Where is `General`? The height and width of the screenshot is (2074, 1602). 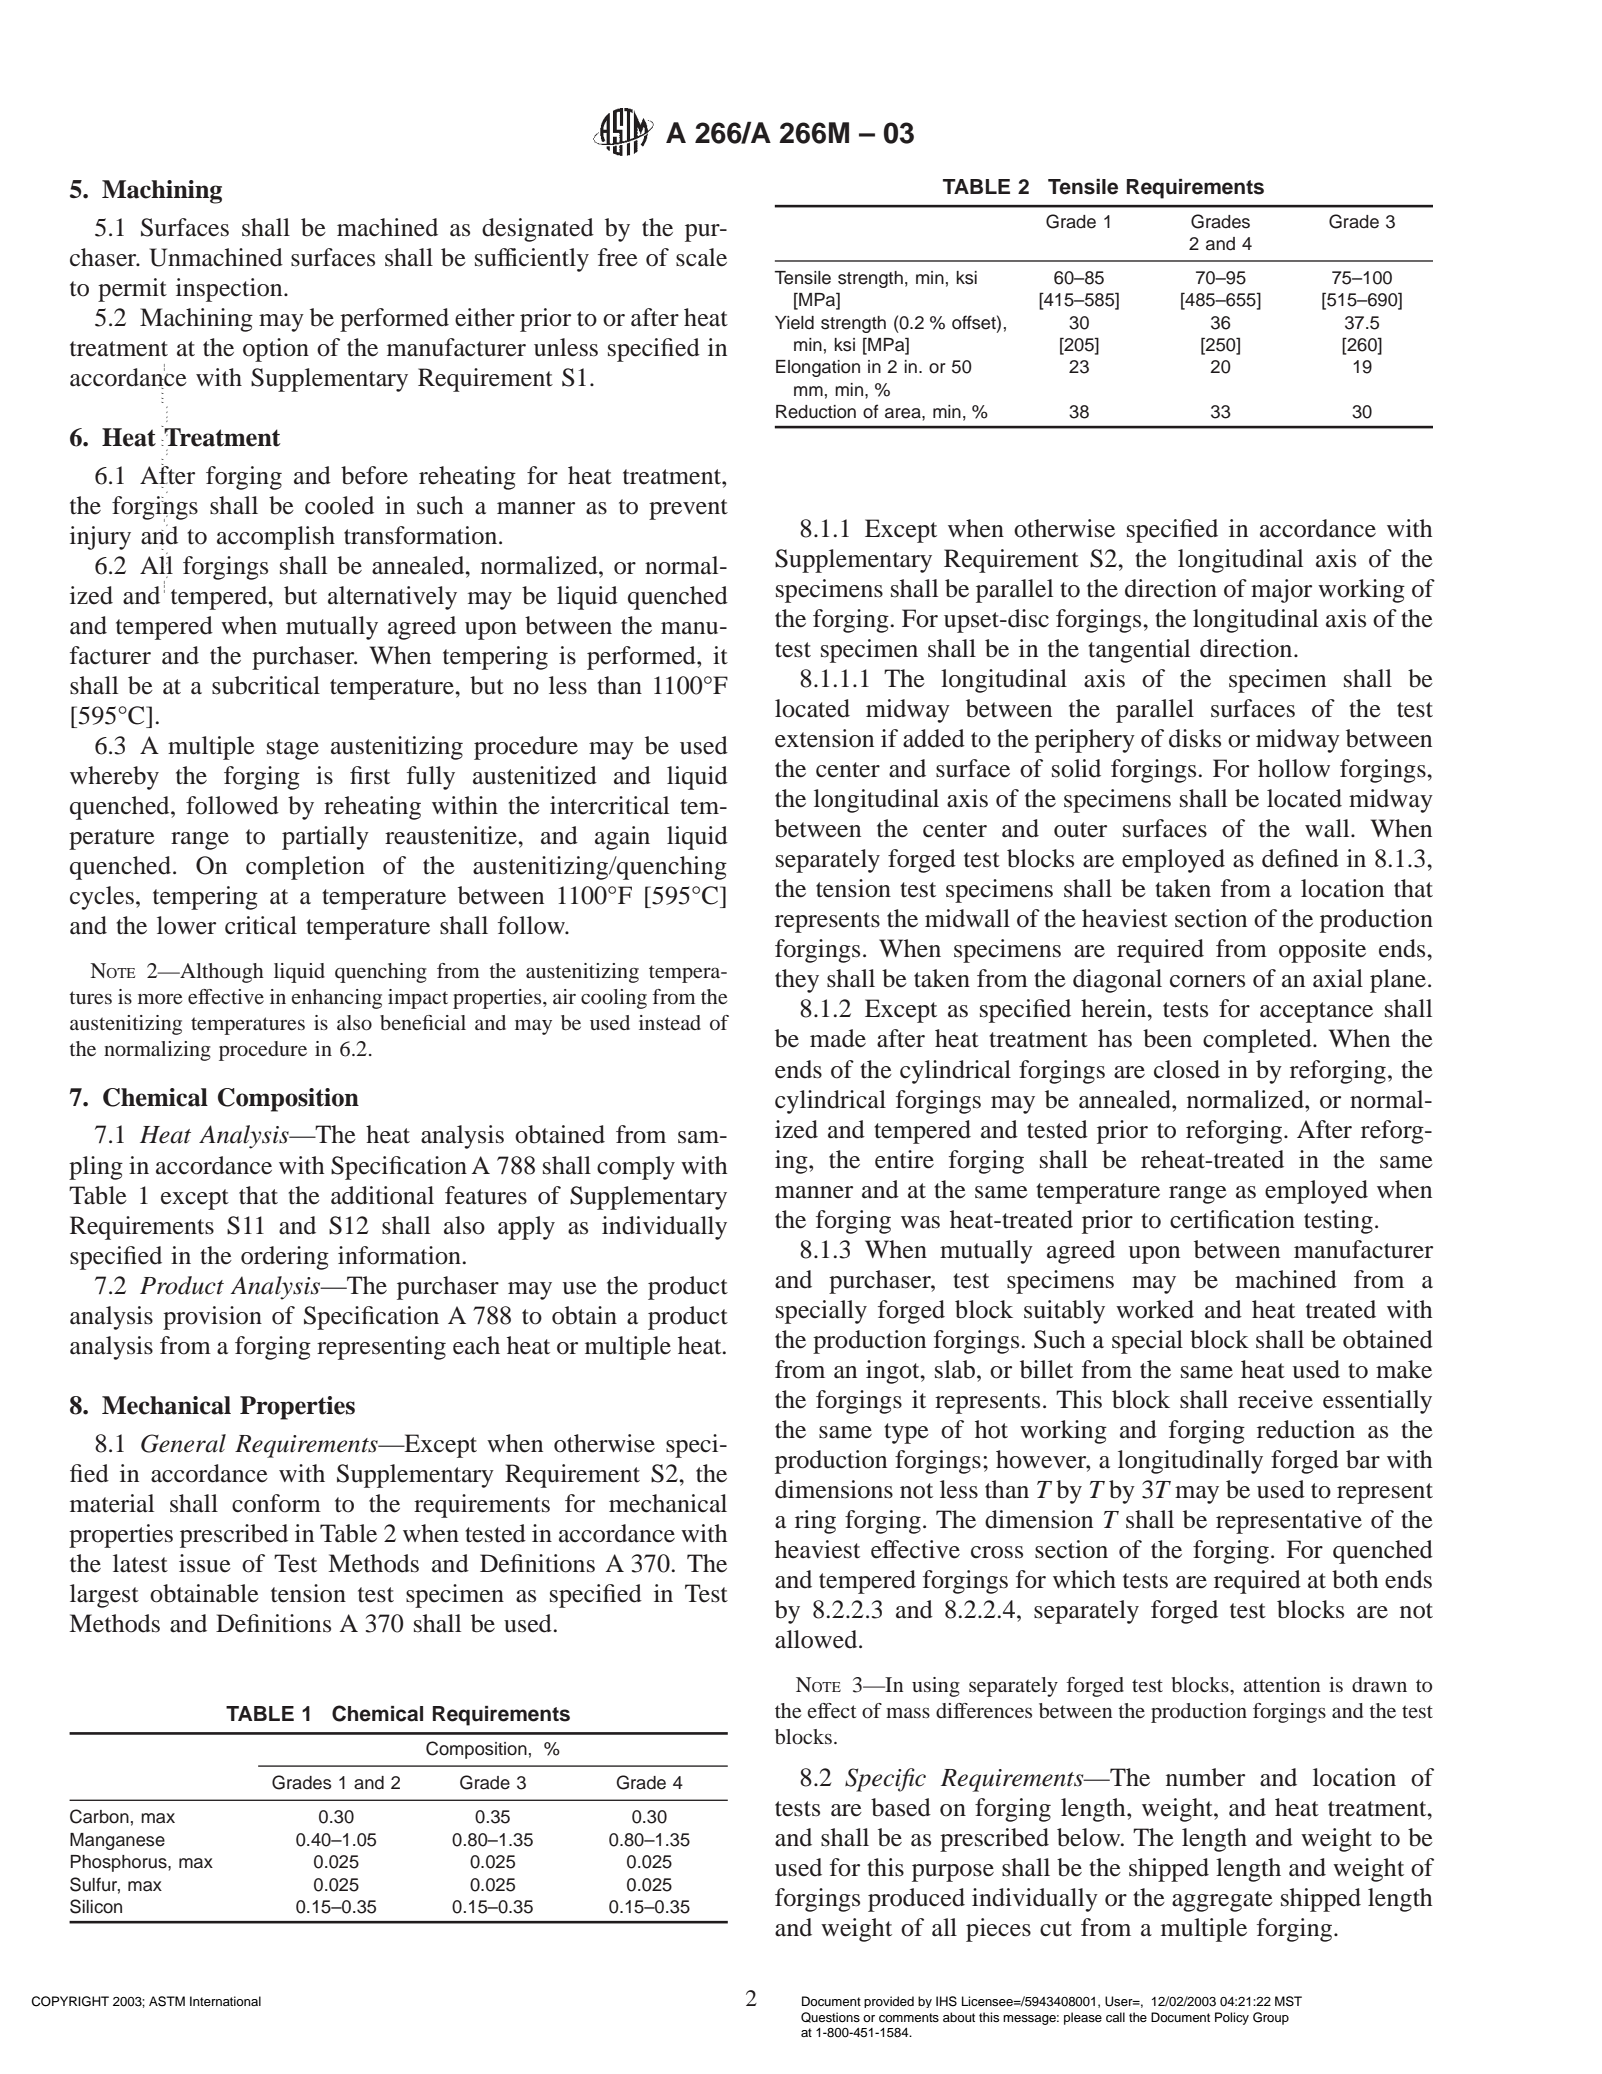 General is located at coordinates (183, 1443).
